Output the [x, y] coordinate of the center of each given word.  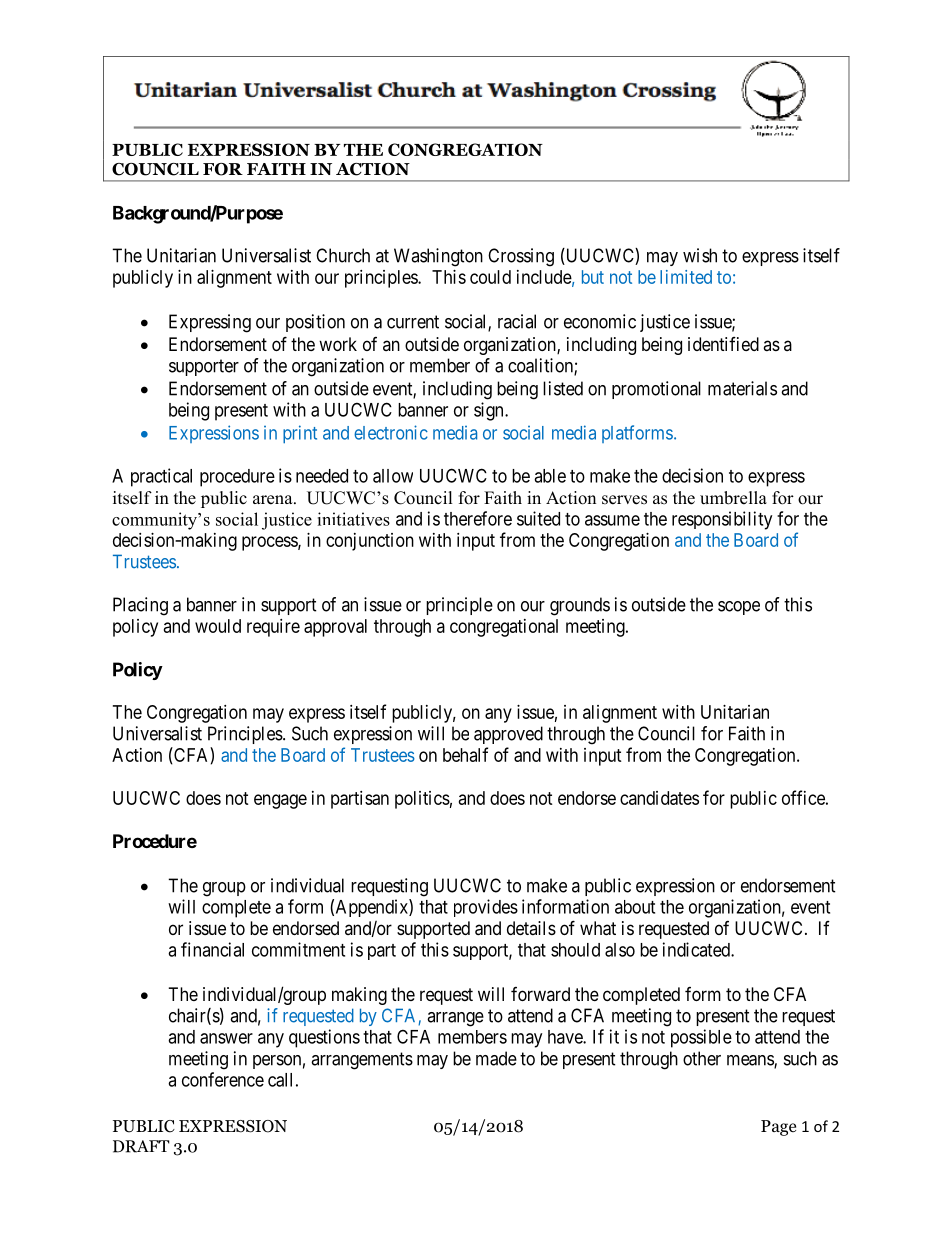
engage [280, 801]
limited [686, 277]
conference [223, 1079]
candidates [659, 798]
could [490, 277]
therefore [478, 518]
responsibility [722, 520]
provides [486, 908]
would [218, 626]
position [315, 323]
